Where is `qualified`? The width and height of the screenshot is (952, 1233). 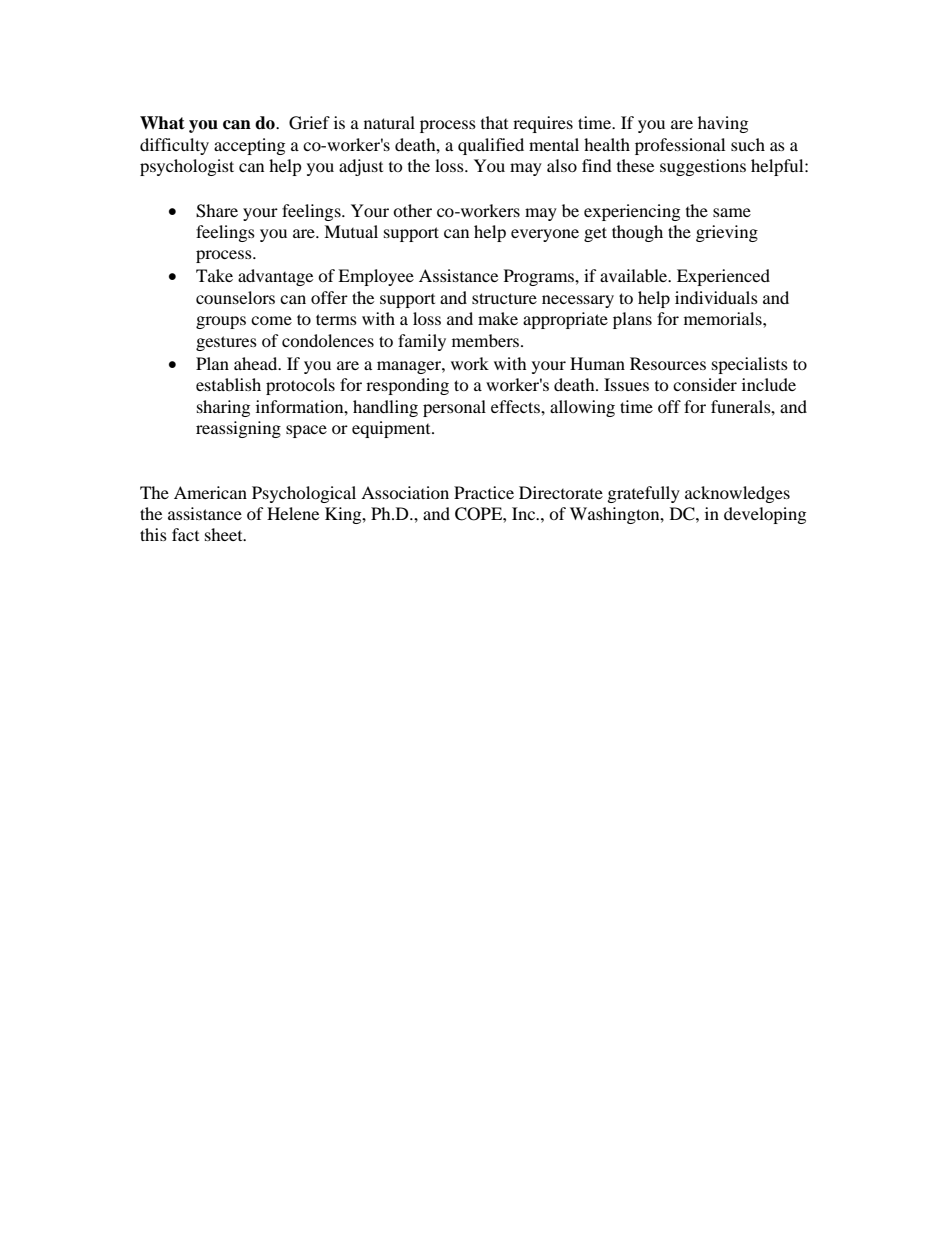 qualified is located at coordinates (491, 146).
